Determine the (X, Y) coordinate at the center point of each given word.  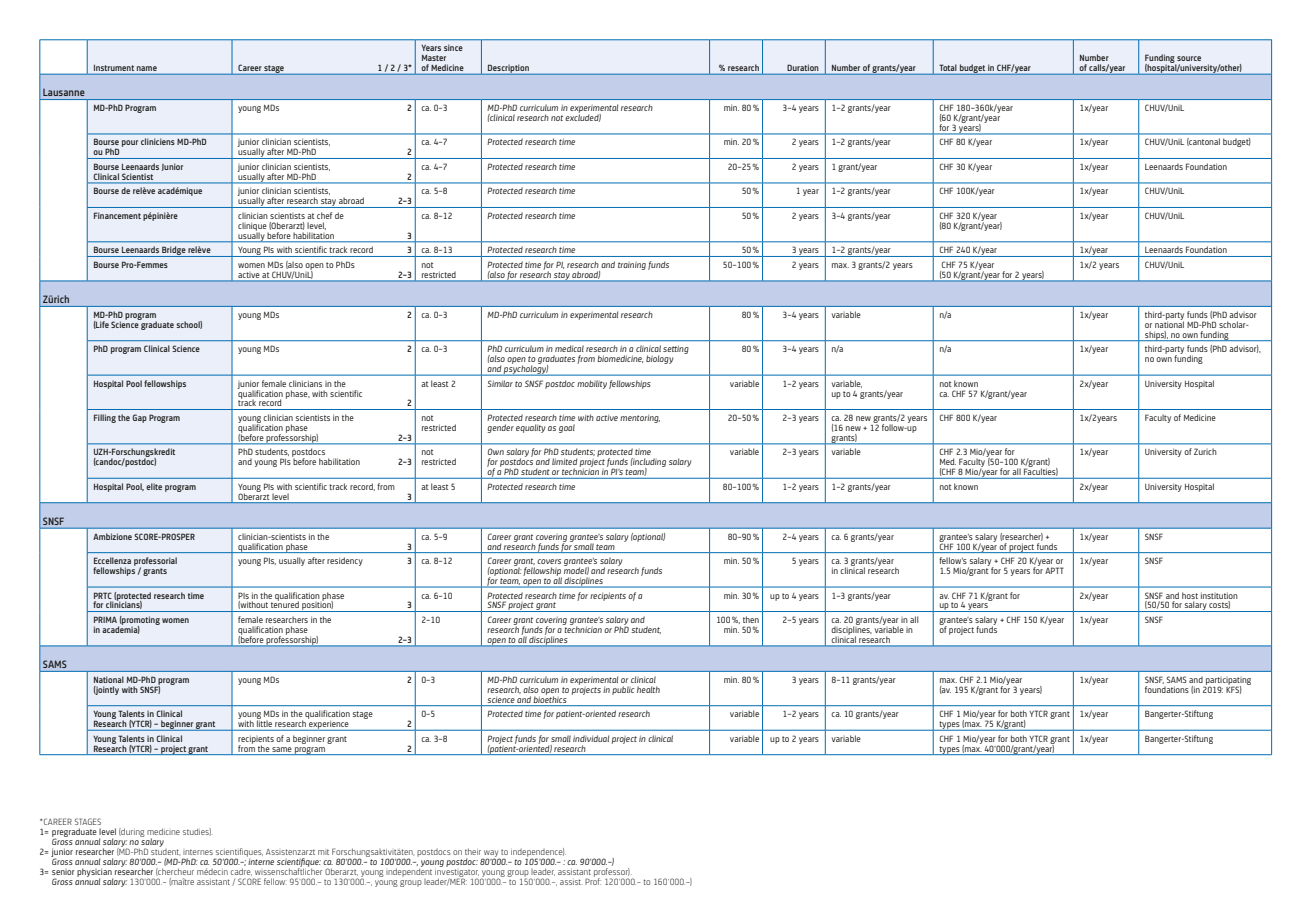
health (648, 689)
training (632, 266)
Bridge (173, 251)
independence (537, 853)
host (1190, 595)
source (1189, 58)
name (147, 68)
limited (564, 461)
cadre (241, 872)
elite (154, 486)
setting (676, 349)
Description (508, 70)
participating (1227, 682)
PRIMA (105, 619)
